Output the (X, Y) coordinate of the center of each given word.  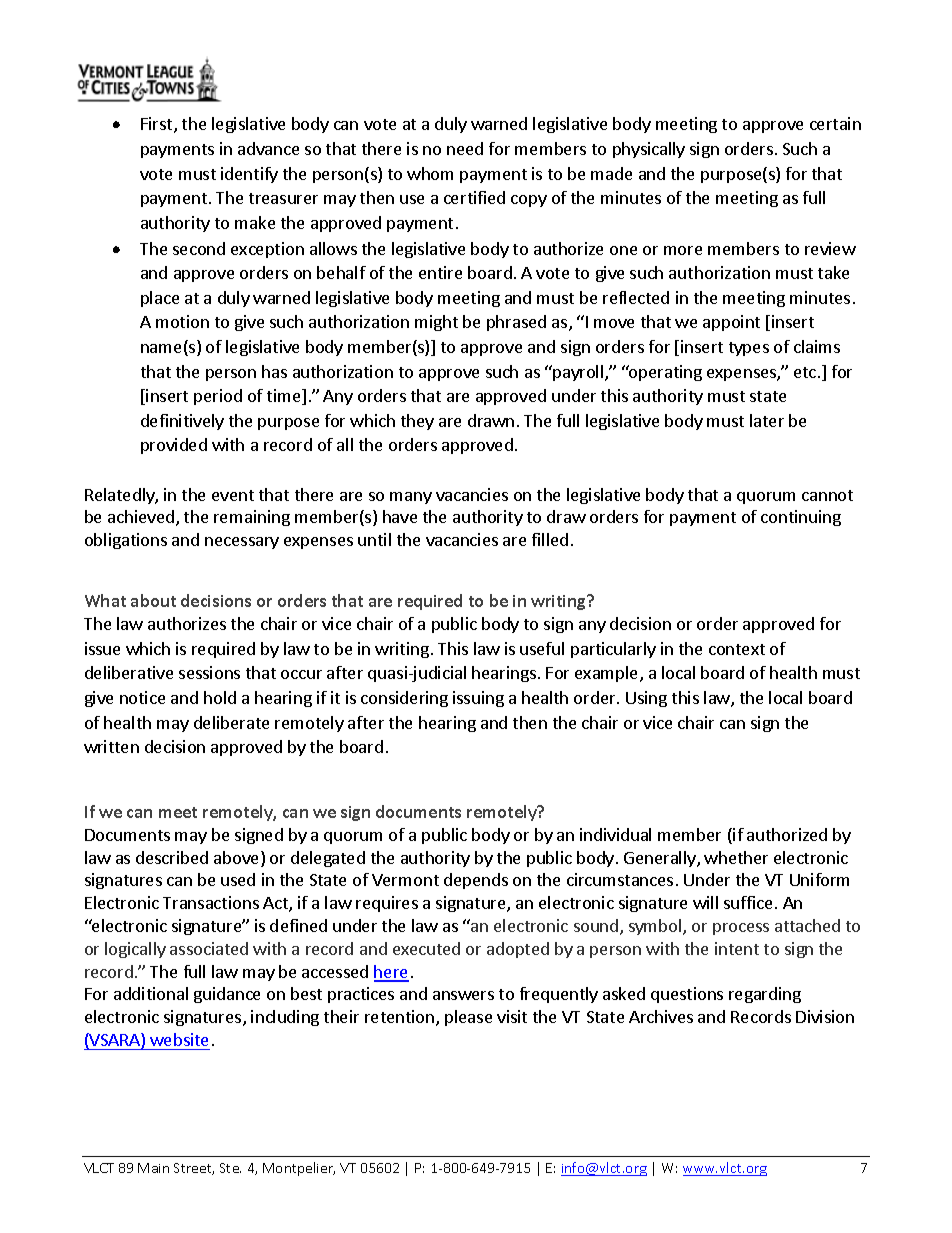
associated (209, 948)
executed (426, 948)
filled (550, 539)
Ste (230, 1168)
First (158, 125)
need (465, 148)
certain (835, 123)
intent (737, 948)
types (749, 349)
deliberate (231, 722)
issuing (478, 699)
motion (182, 321)
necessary (242, 543)
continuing (801, 518)
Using (646, 699)
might (436, 323)
